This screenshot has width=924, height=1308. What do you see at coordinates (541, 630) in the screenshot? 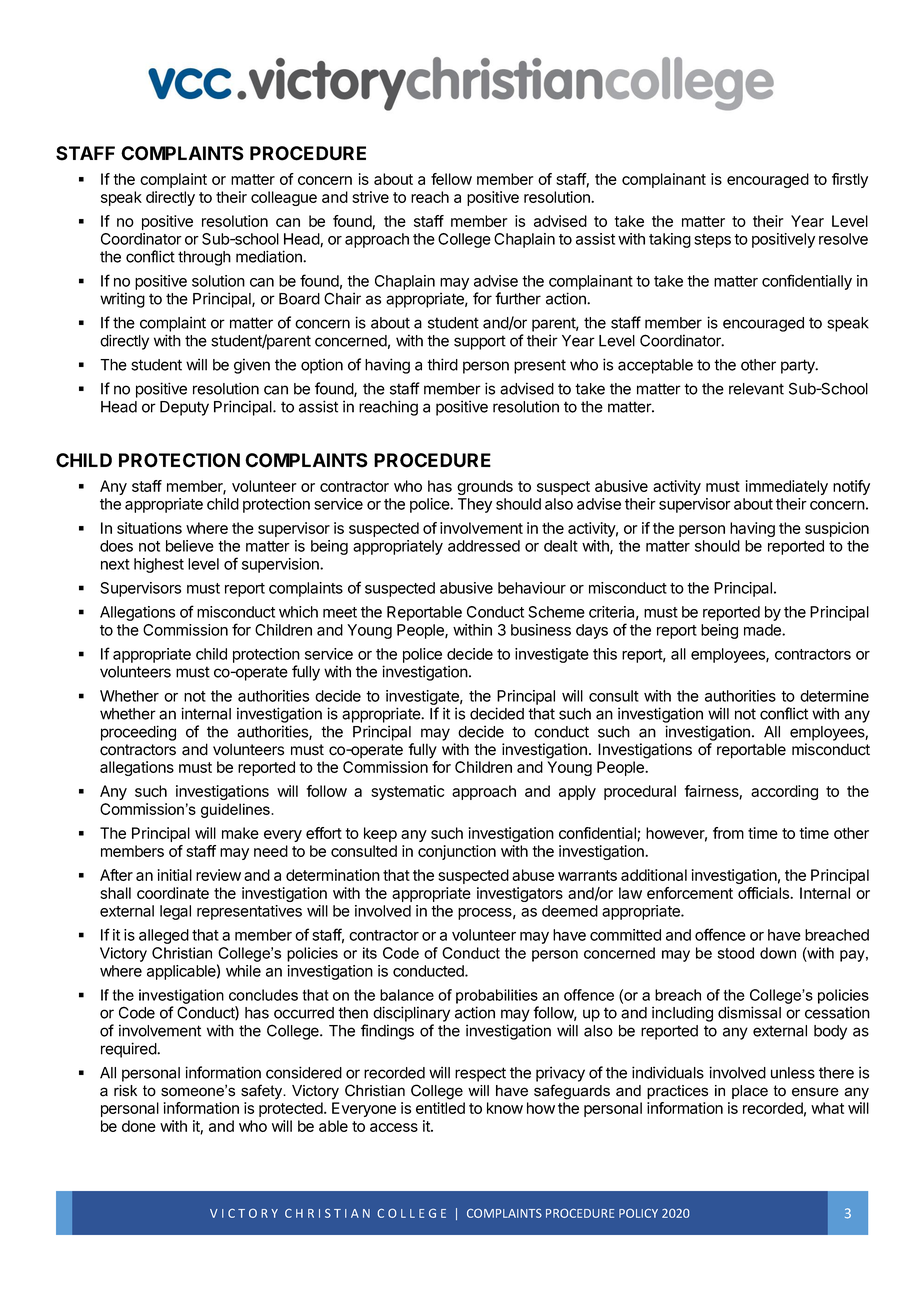
I see `business` at bounding box center [541, 630].
